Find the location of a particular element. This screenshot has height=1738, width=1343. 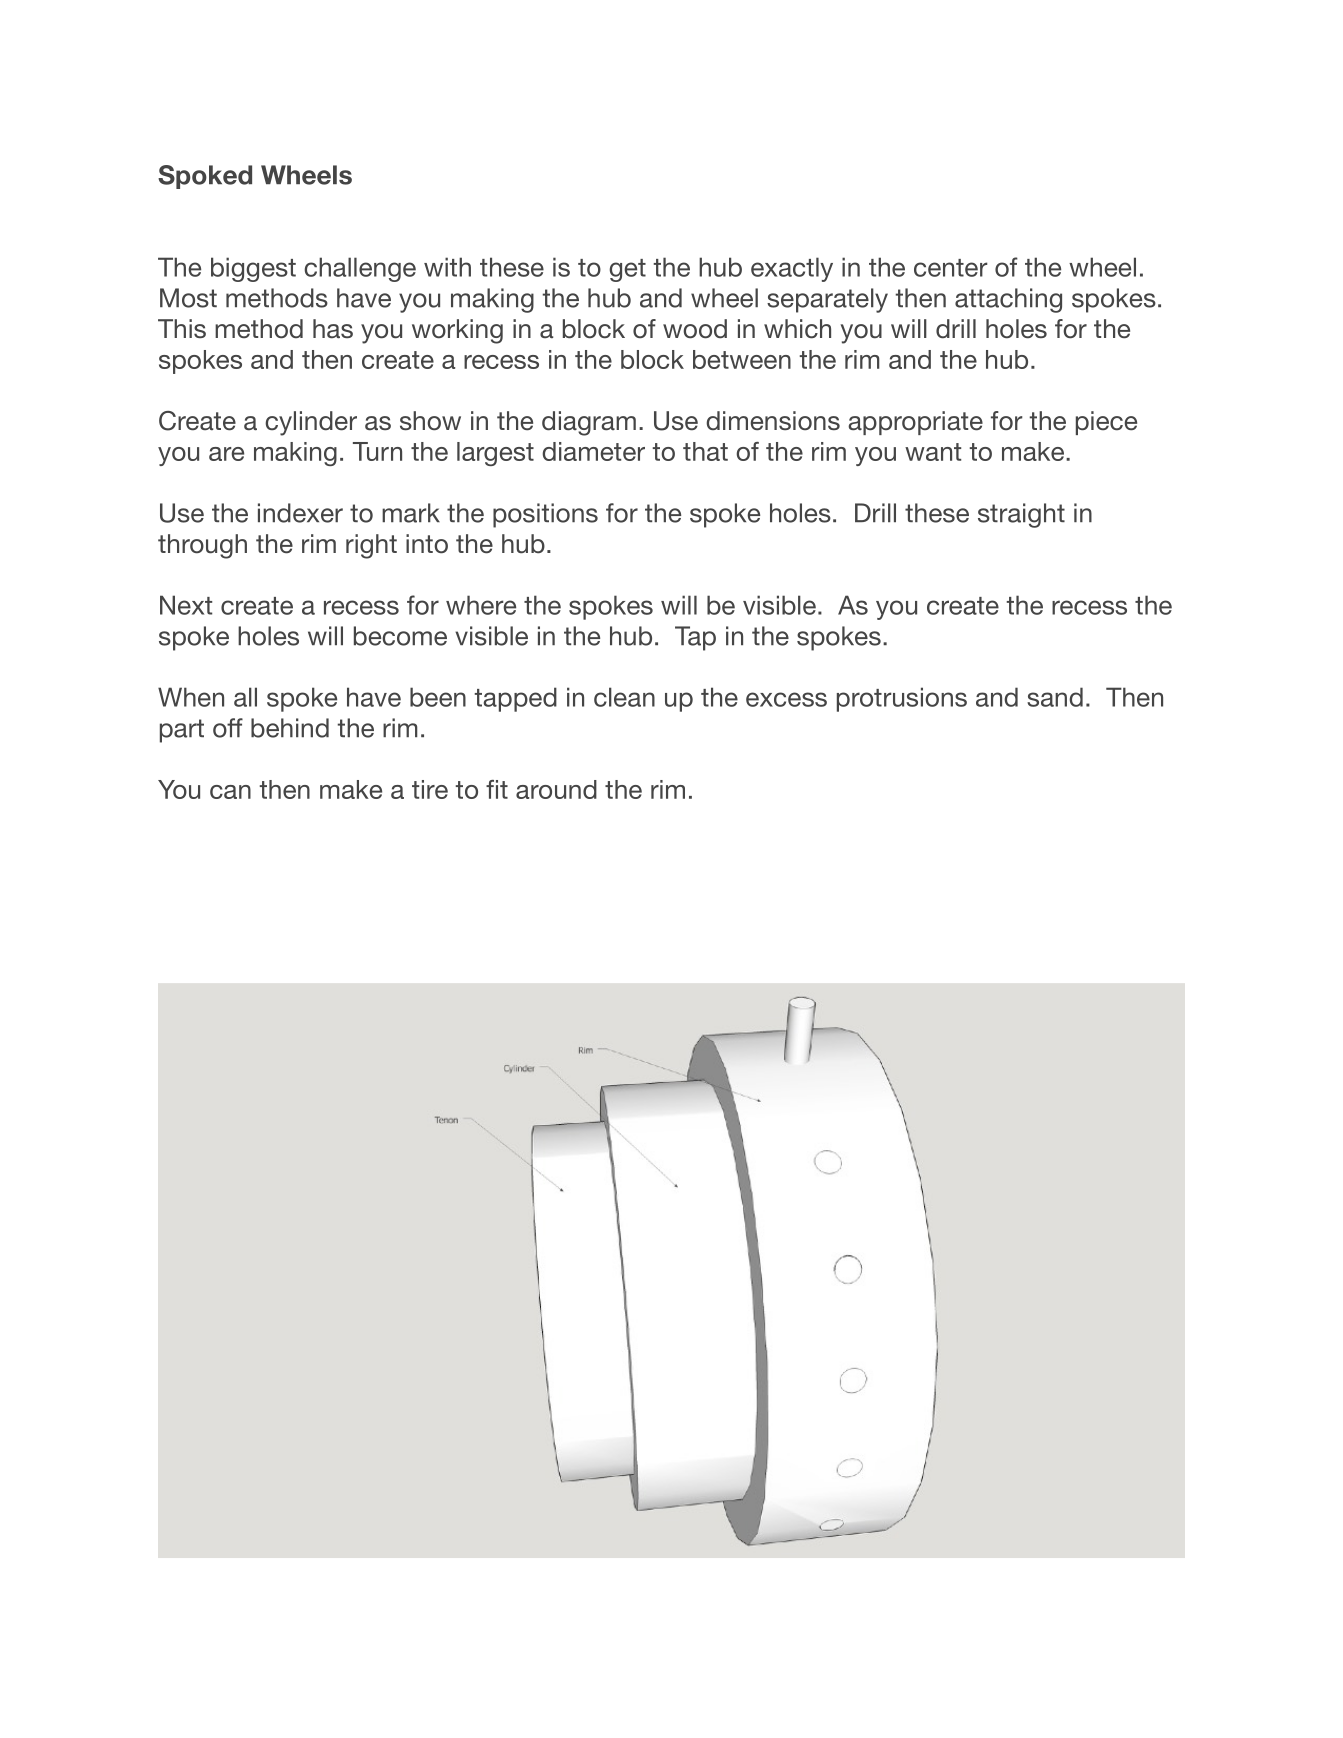

diameter is located at coordinates (593, 451).
